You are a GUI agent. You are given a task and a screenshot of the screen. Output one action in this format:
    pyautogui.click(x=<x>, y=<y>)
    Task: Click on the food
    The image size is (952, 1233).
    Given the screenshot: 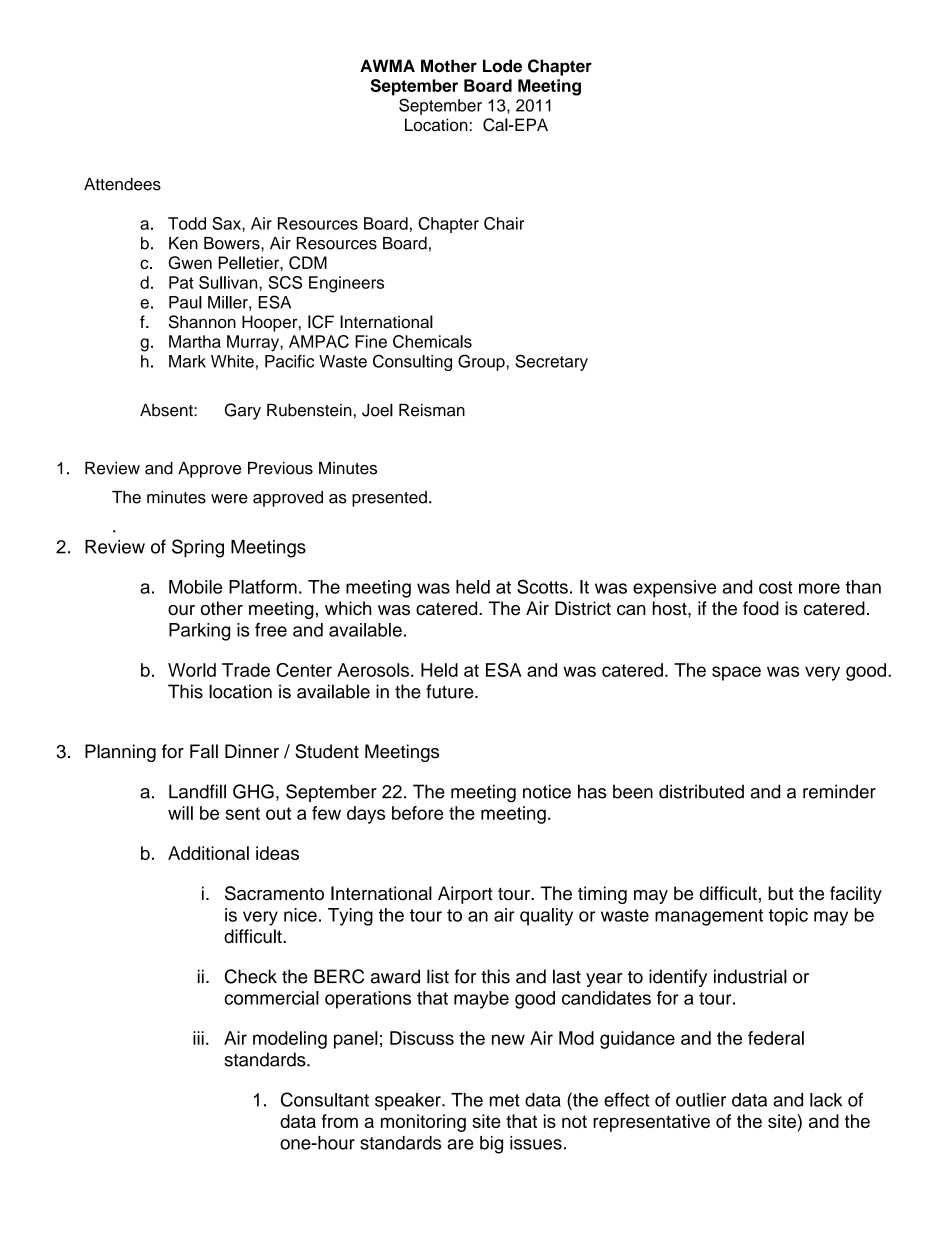 What is the action you would take?
    pyautogui.click(x=761, y=608)
